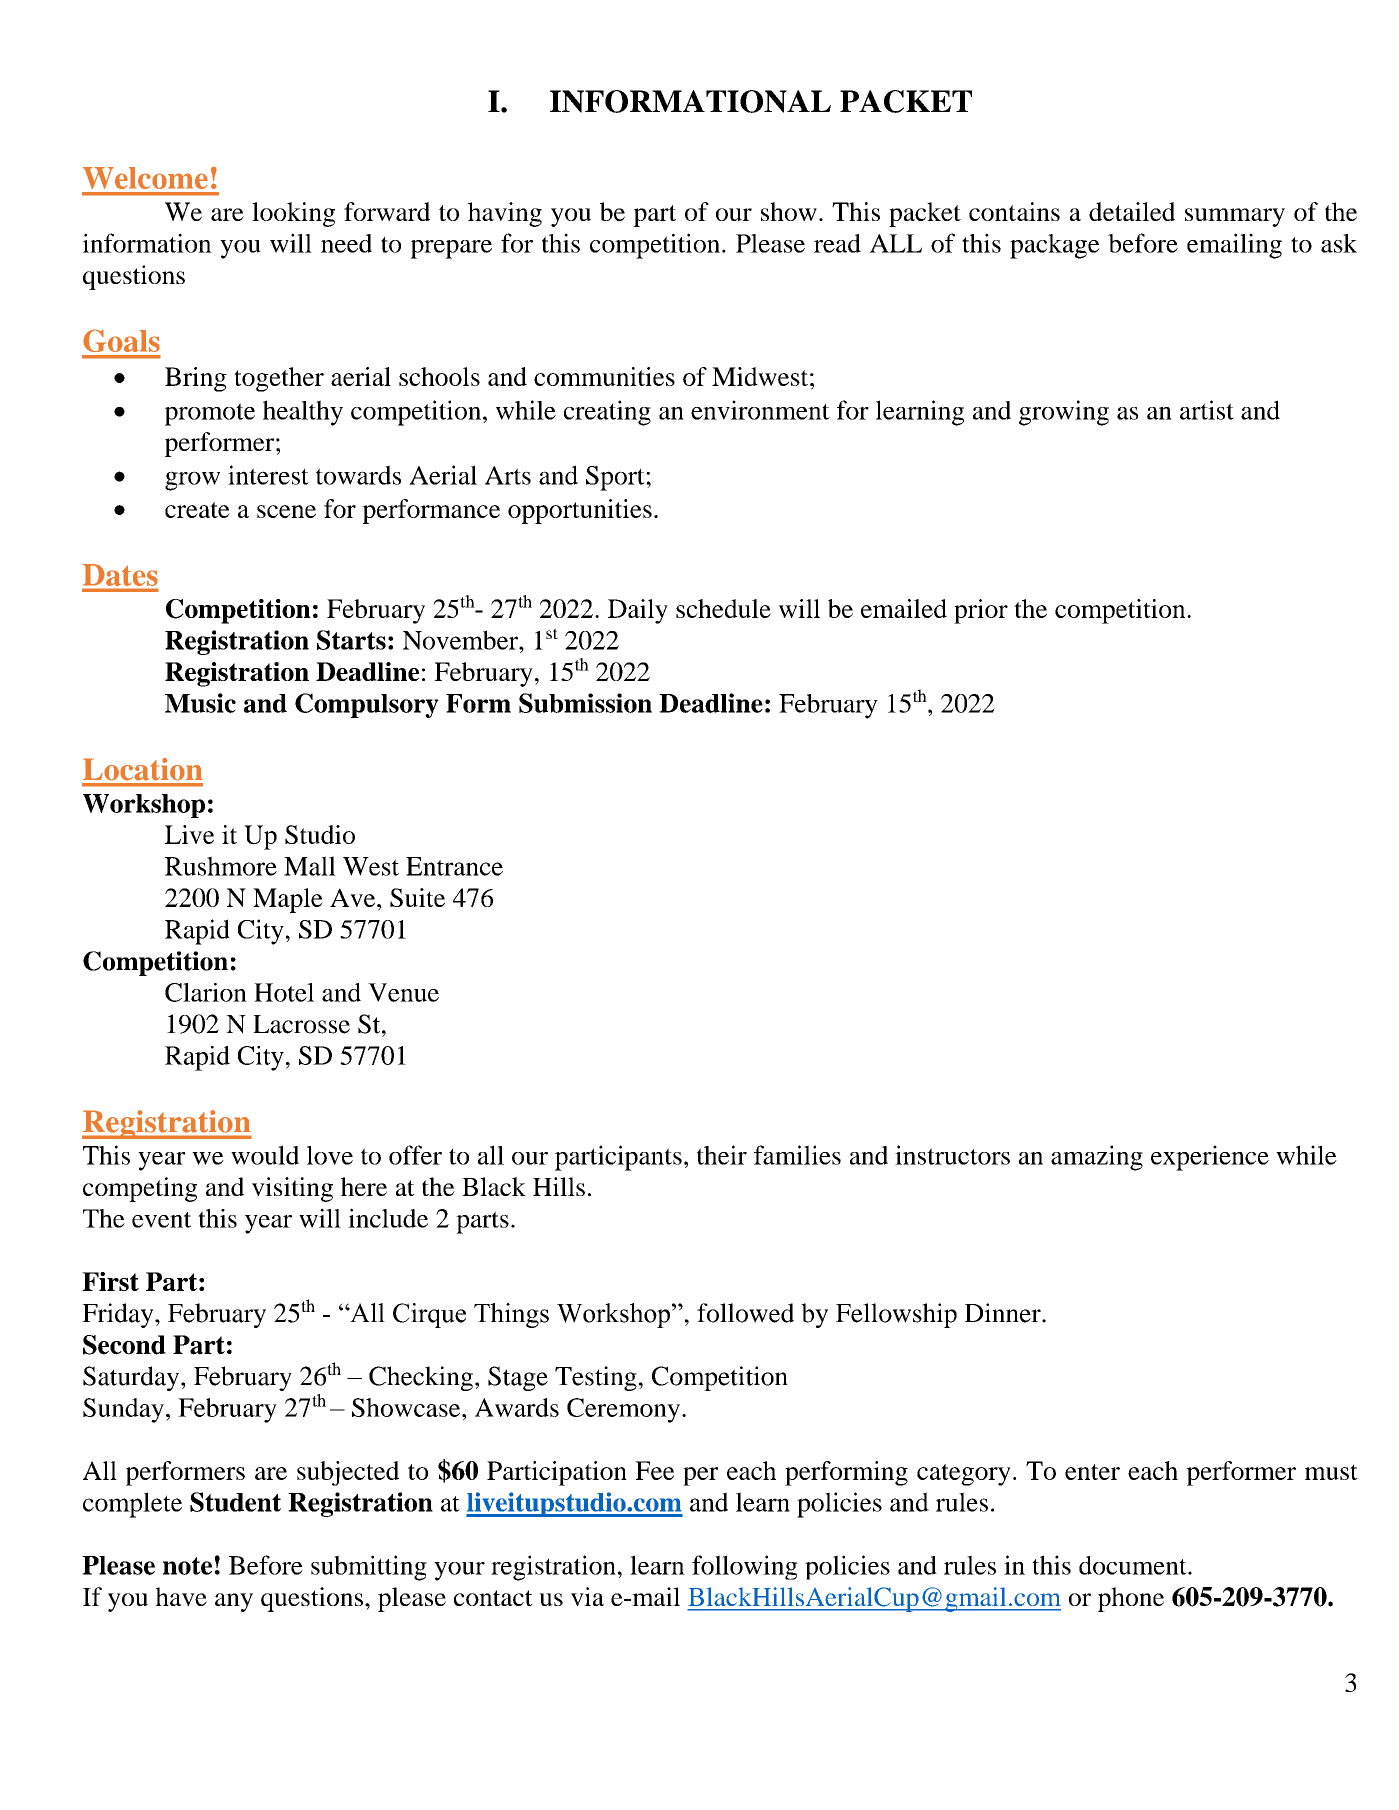 The height and width of the document is (1810, 1399). Describe the element at coordinates (187, 1566) in the document. I see `note` at that location.
